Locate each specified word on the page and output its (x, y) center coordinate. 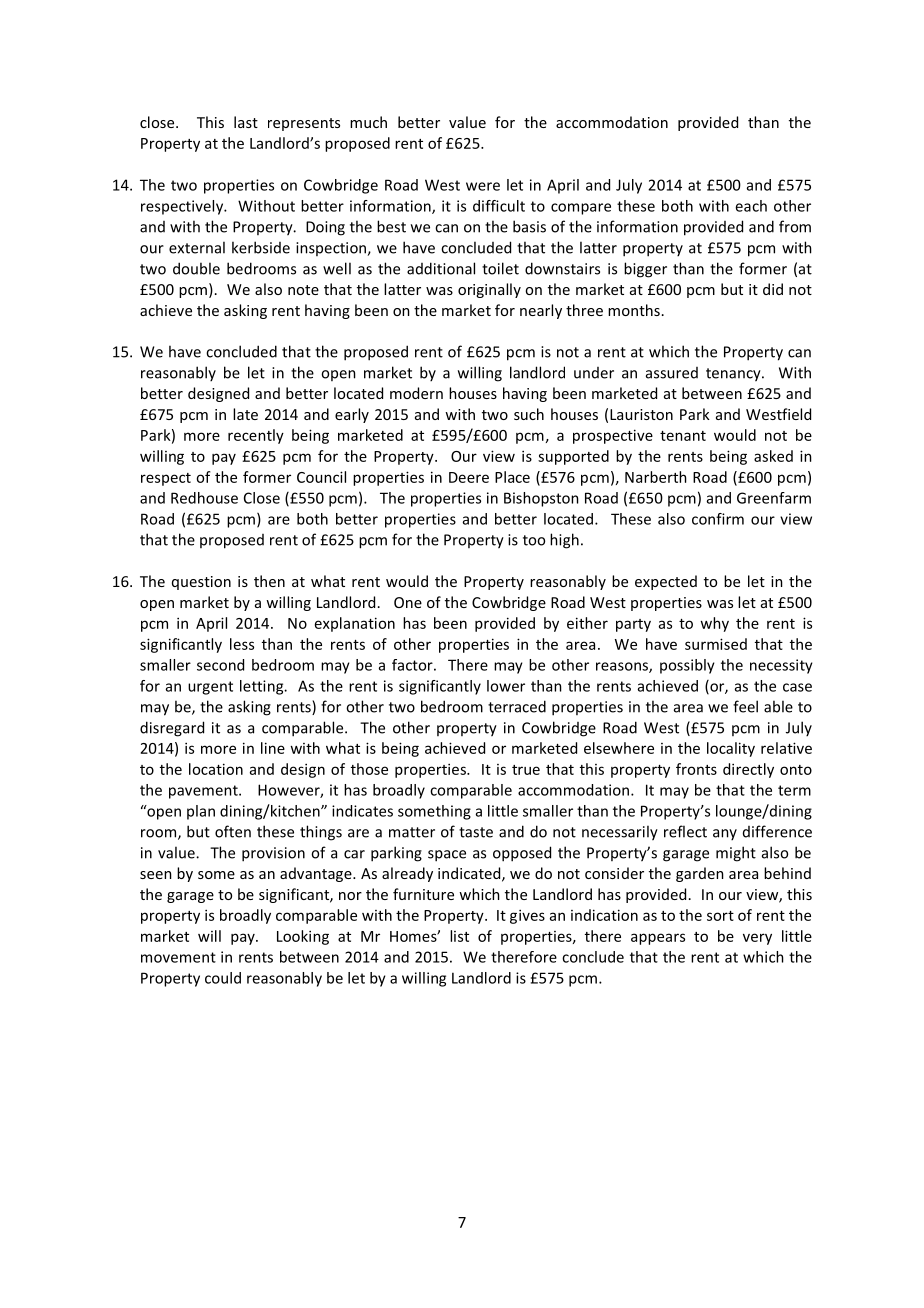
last (246, 122)
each (751, 206)
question (201, 583)
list (459, 936)
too (534, 540)
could (223, 978)
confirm (718, 519)
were (483, 186)
